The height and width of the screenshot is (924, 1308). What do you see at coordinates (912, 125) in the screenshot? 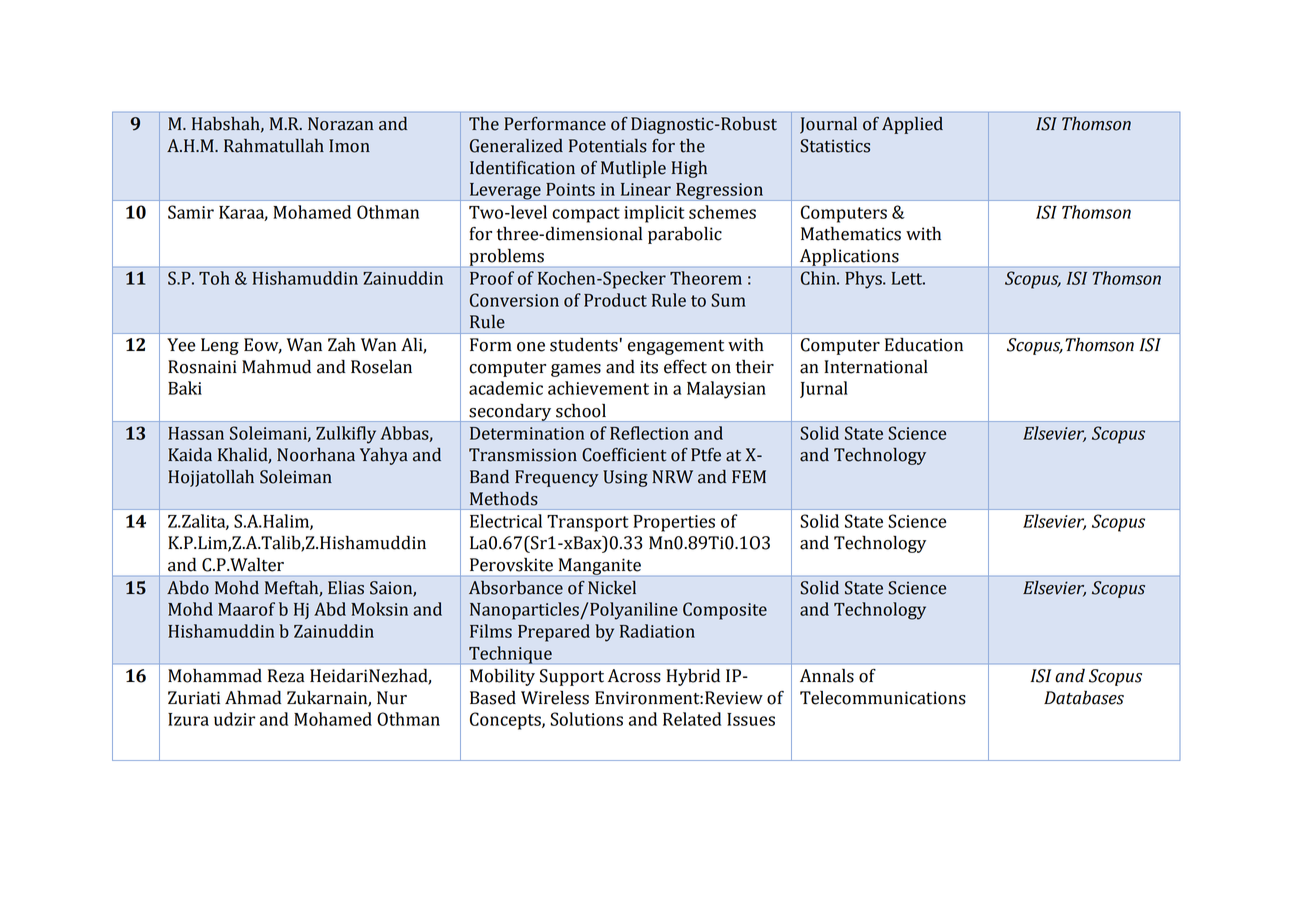
I see `Applied` at bounding box center [912, 125].
